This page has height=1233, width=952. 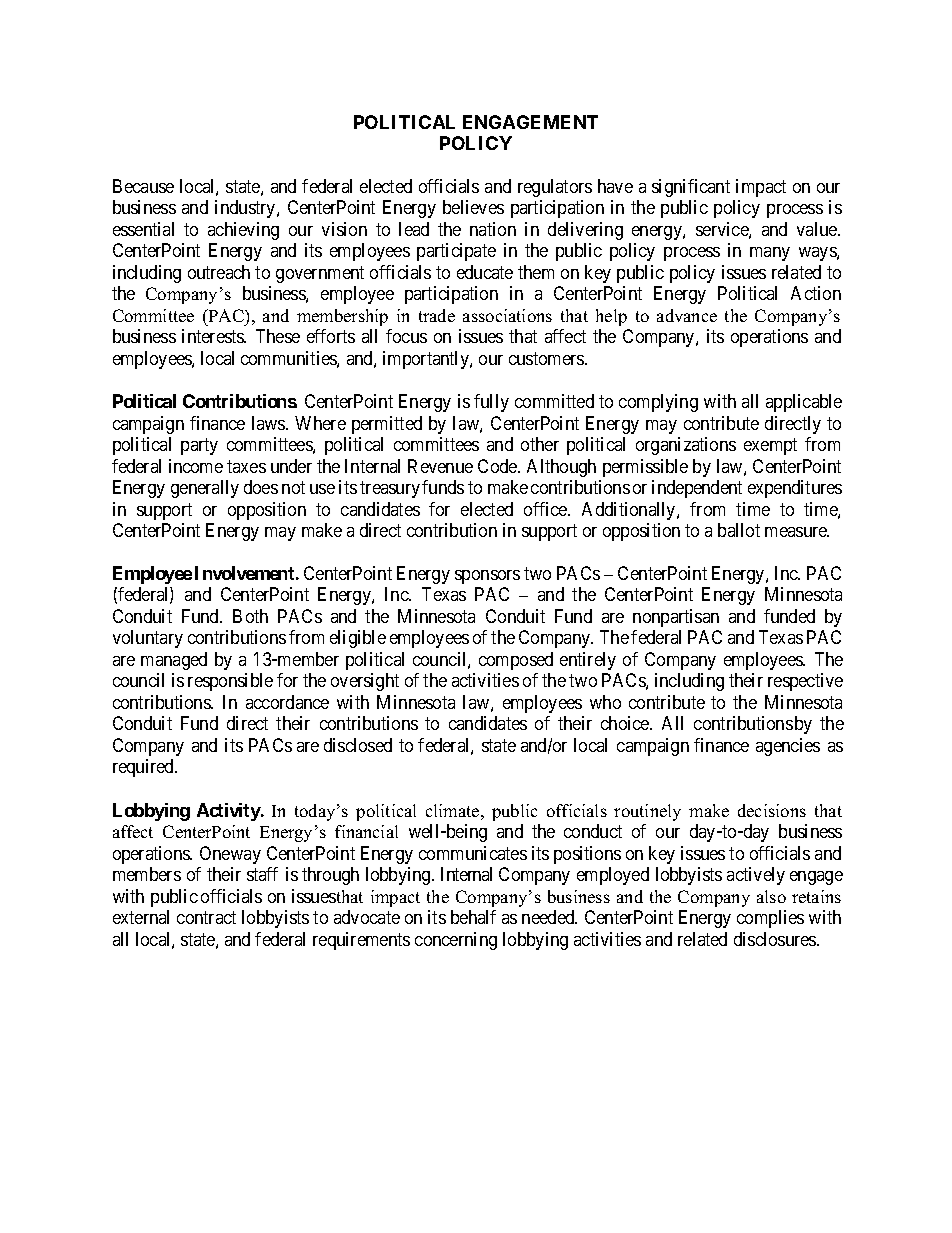 I want to click on responsible, so click(x=230, y=682).
